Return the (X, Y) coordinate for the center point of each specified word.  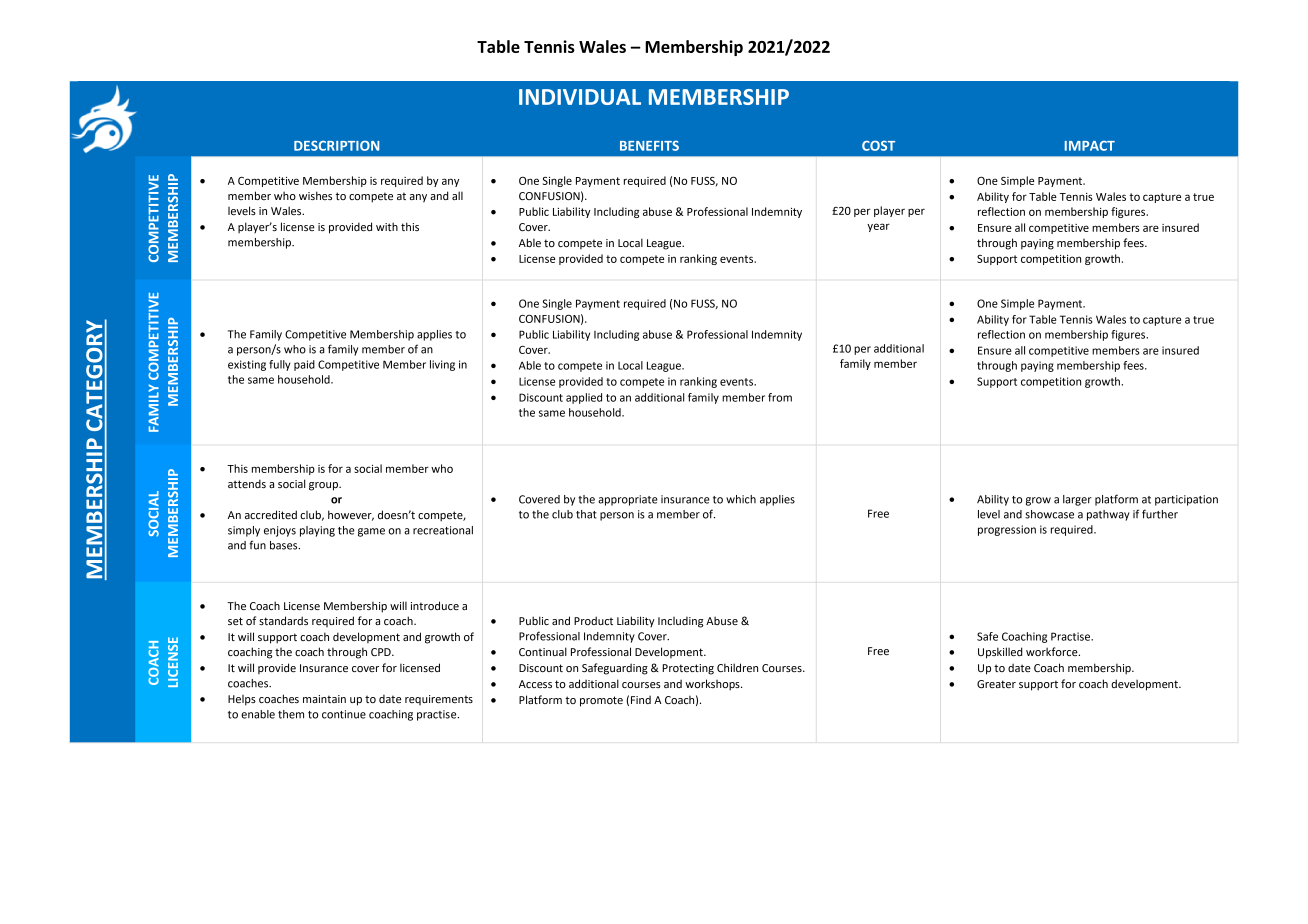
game (371, 532)
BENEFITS (649, 146)
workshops (713, 685)
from (780, 397)
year (878, 227)
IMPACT (1090, 146)
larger (1077, 500)
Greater (996, 684)
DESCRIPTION (336, 145)
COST (878, 145)
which (741, 499)
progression (1007, 530)
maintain (324, 699)
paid (304, 365)
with (387, 226)
